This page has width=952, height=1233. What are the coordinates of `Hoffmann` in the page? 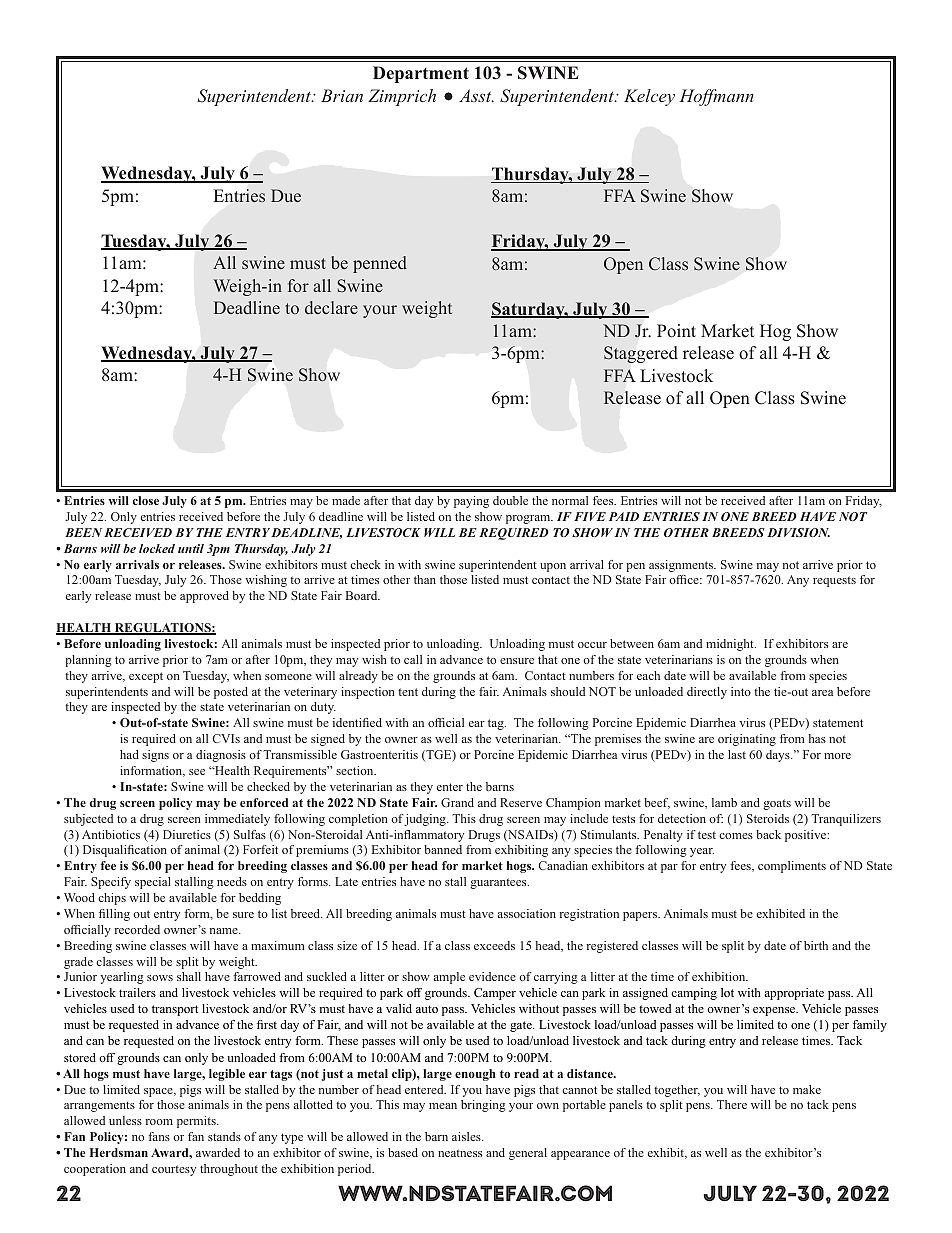 It's located at (716, 97).
